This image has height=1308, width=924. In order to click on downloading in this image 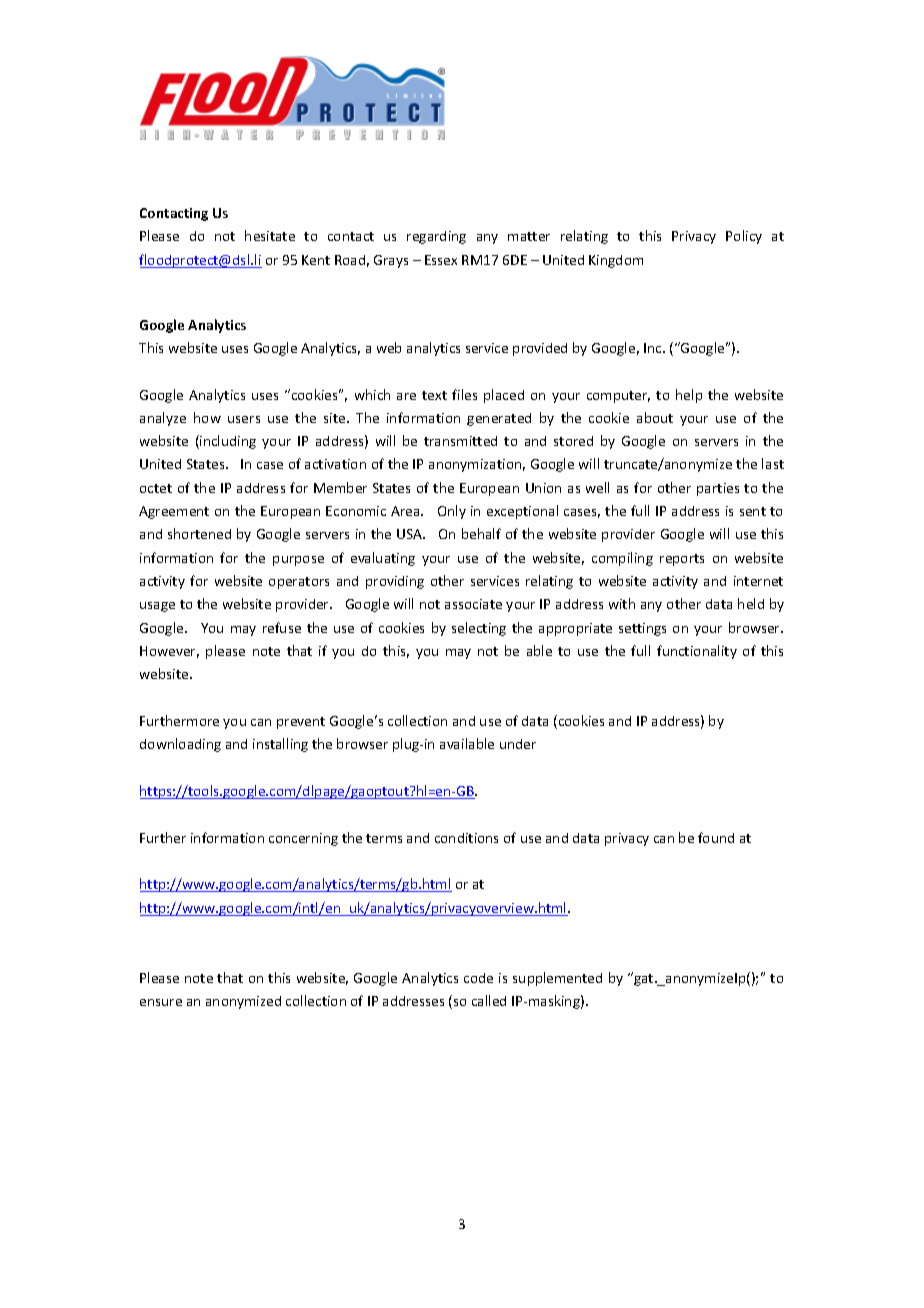, I will do `click(180, 745)`.
